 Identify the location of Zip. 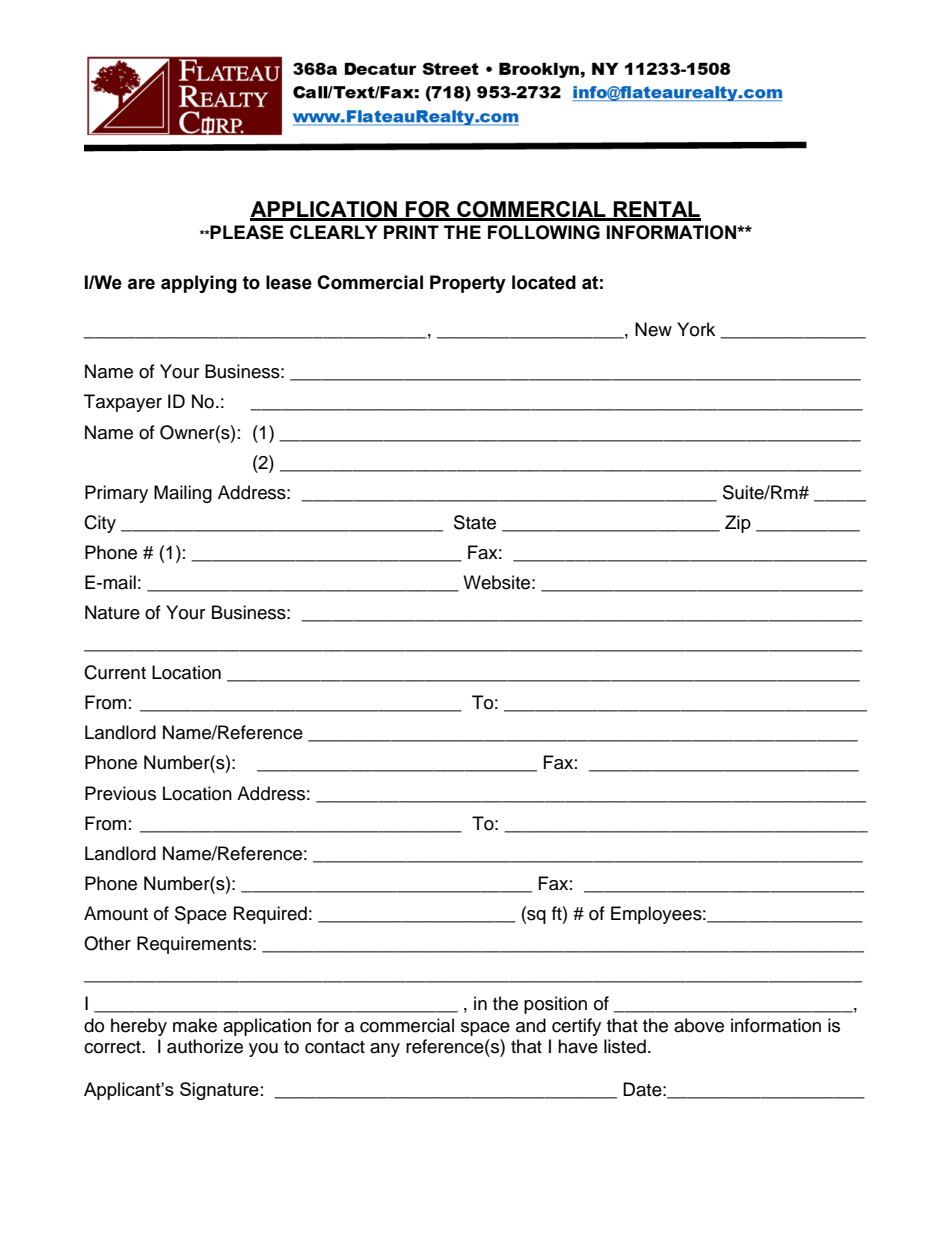
(738, 524).
